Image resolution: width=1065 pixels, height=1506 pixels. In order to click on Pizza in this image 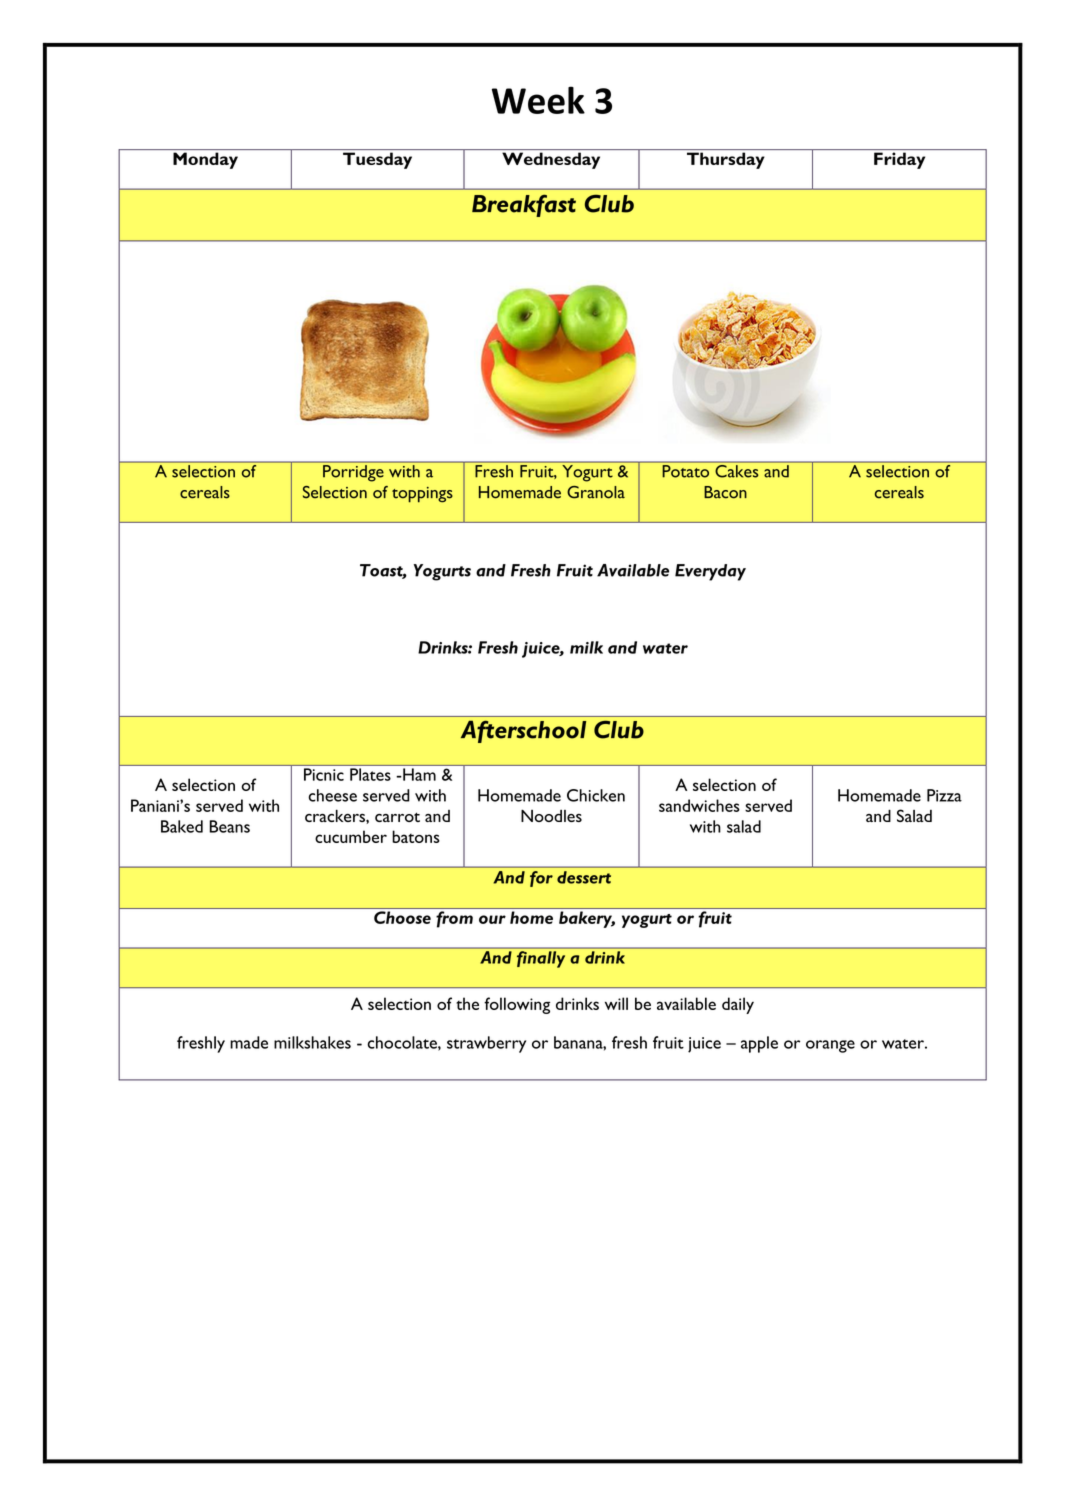, I will do `click(944, 795)`.
